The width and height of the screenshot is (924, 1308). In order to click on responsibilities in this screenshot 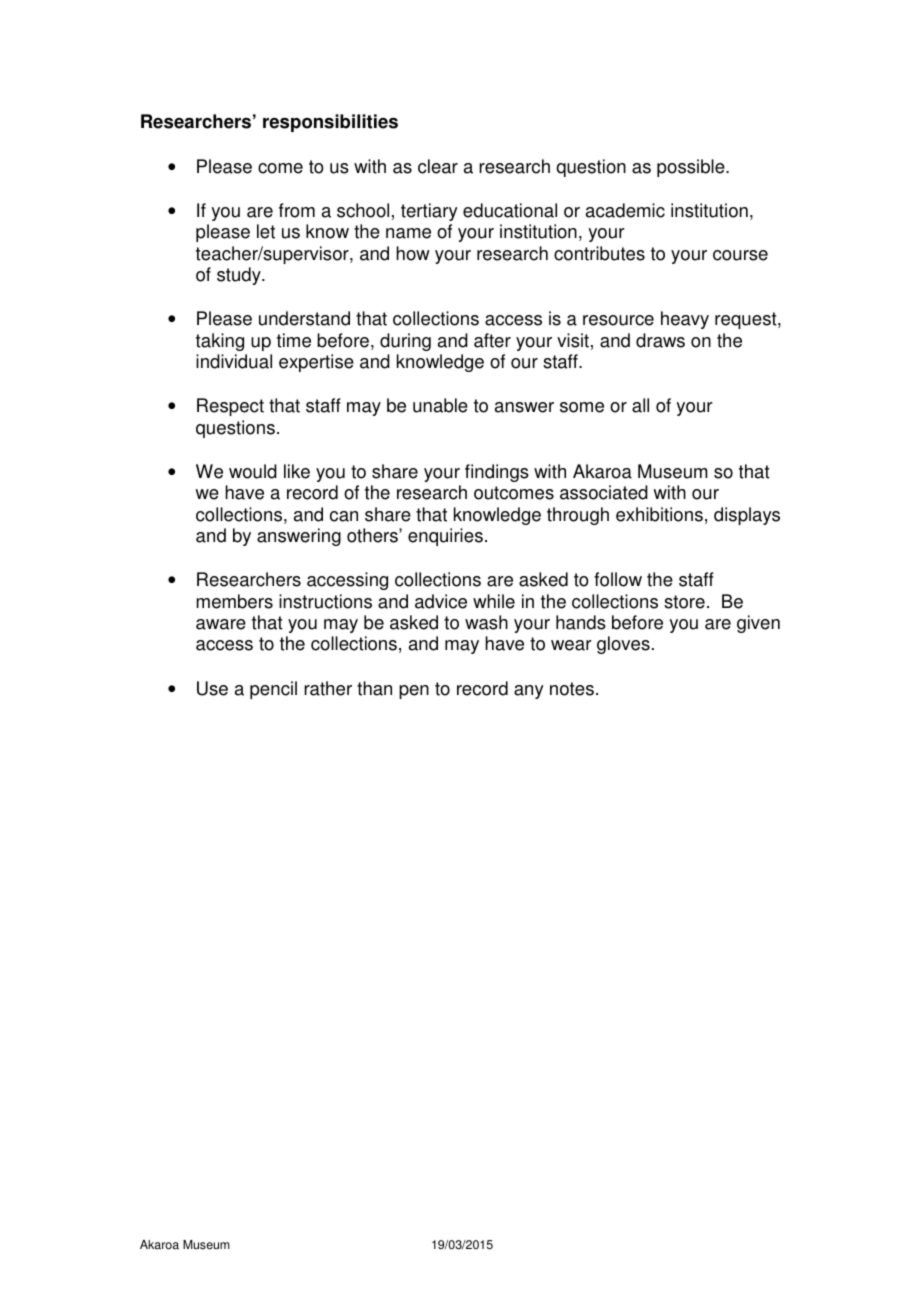, I will do `click(330, 123)`.
